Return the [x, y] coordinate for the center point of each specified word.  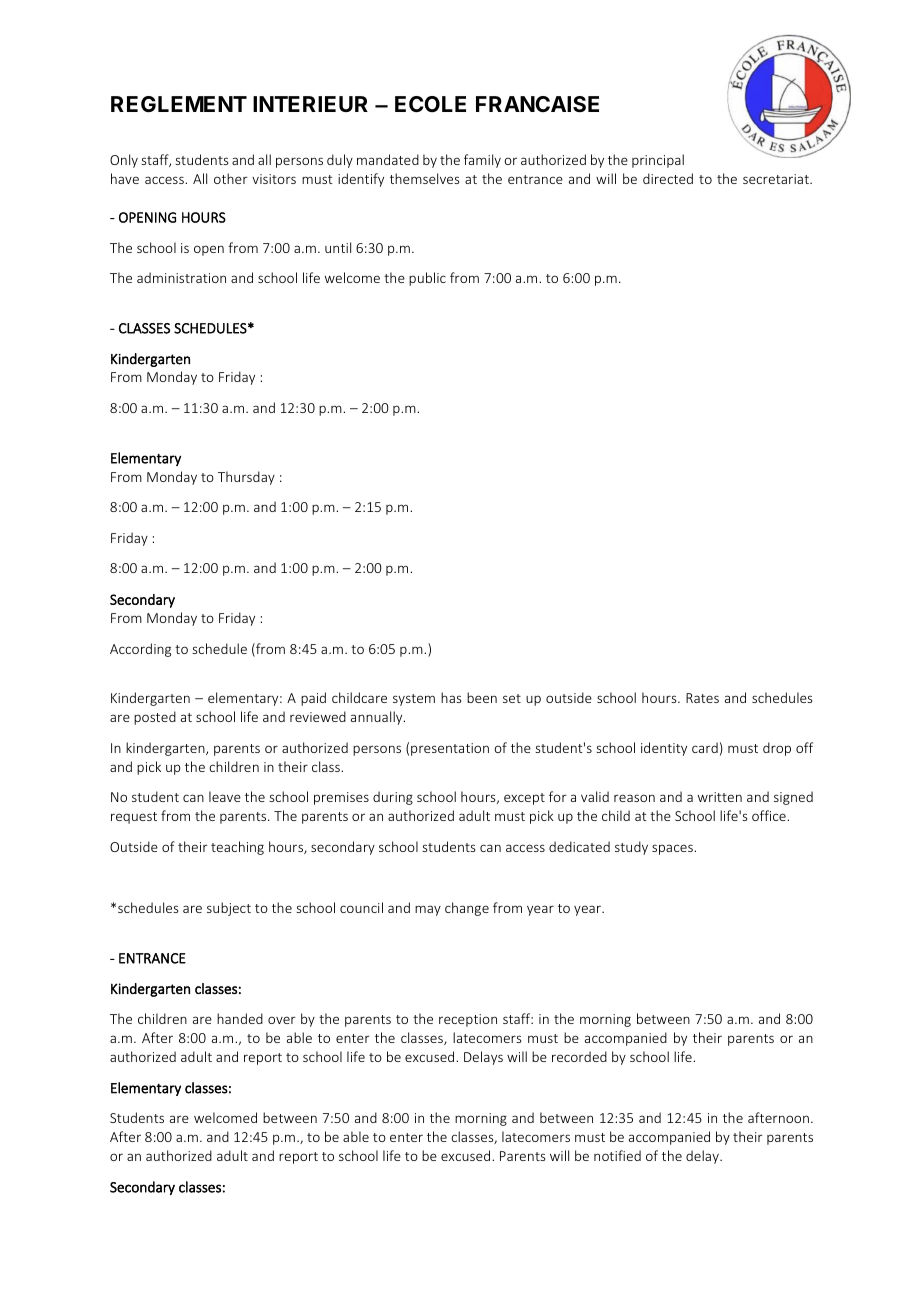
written [720, 797]
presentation [450, 749]
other [231, 178]
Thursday [246, 478]
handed [240, 1018]
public [427, 279]
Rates [702, 698]
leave [225, 796]
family [482, 161]
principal [658, 161]
